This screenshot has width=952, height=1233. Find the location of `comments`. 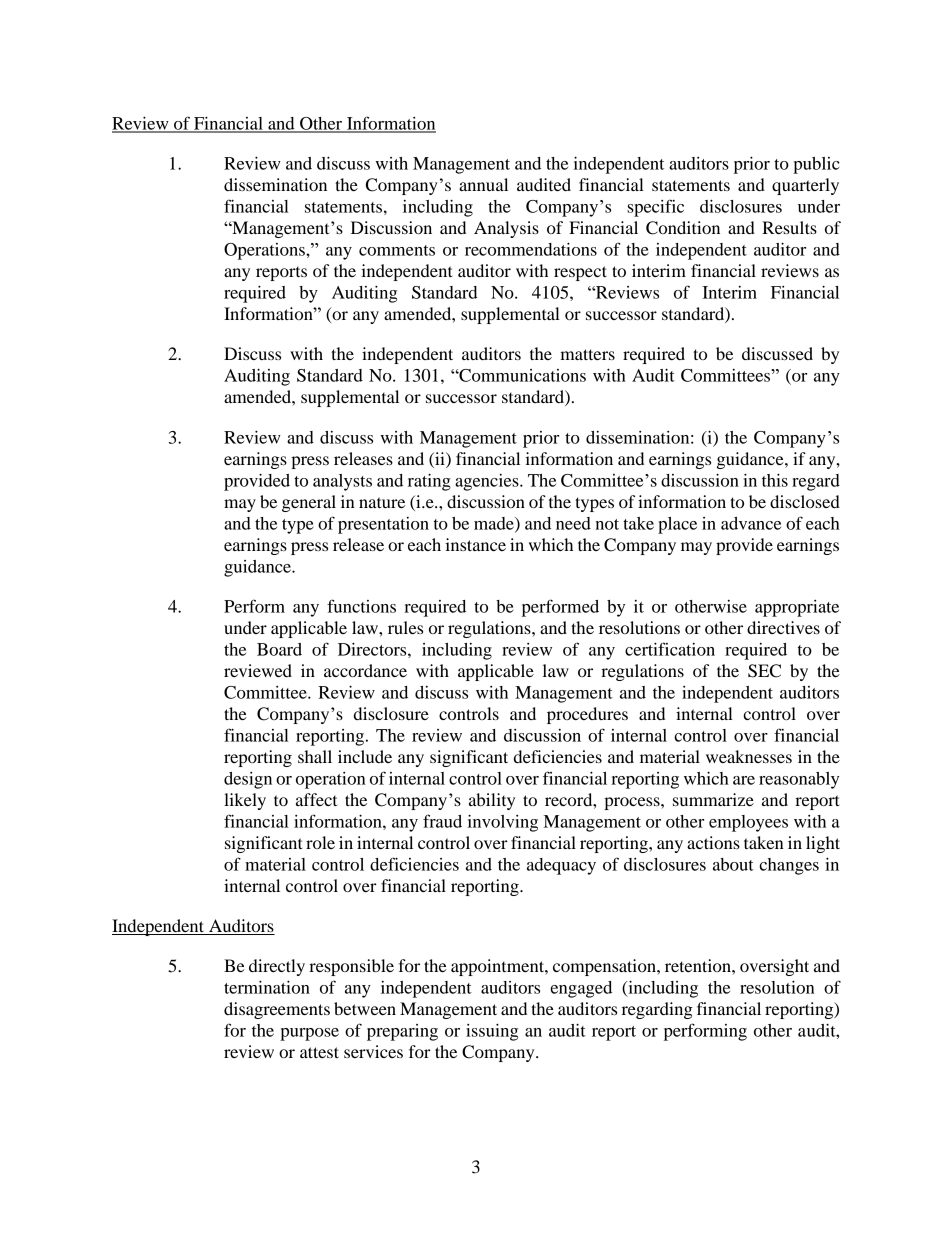

comments is located at coordinates (397, 250).
